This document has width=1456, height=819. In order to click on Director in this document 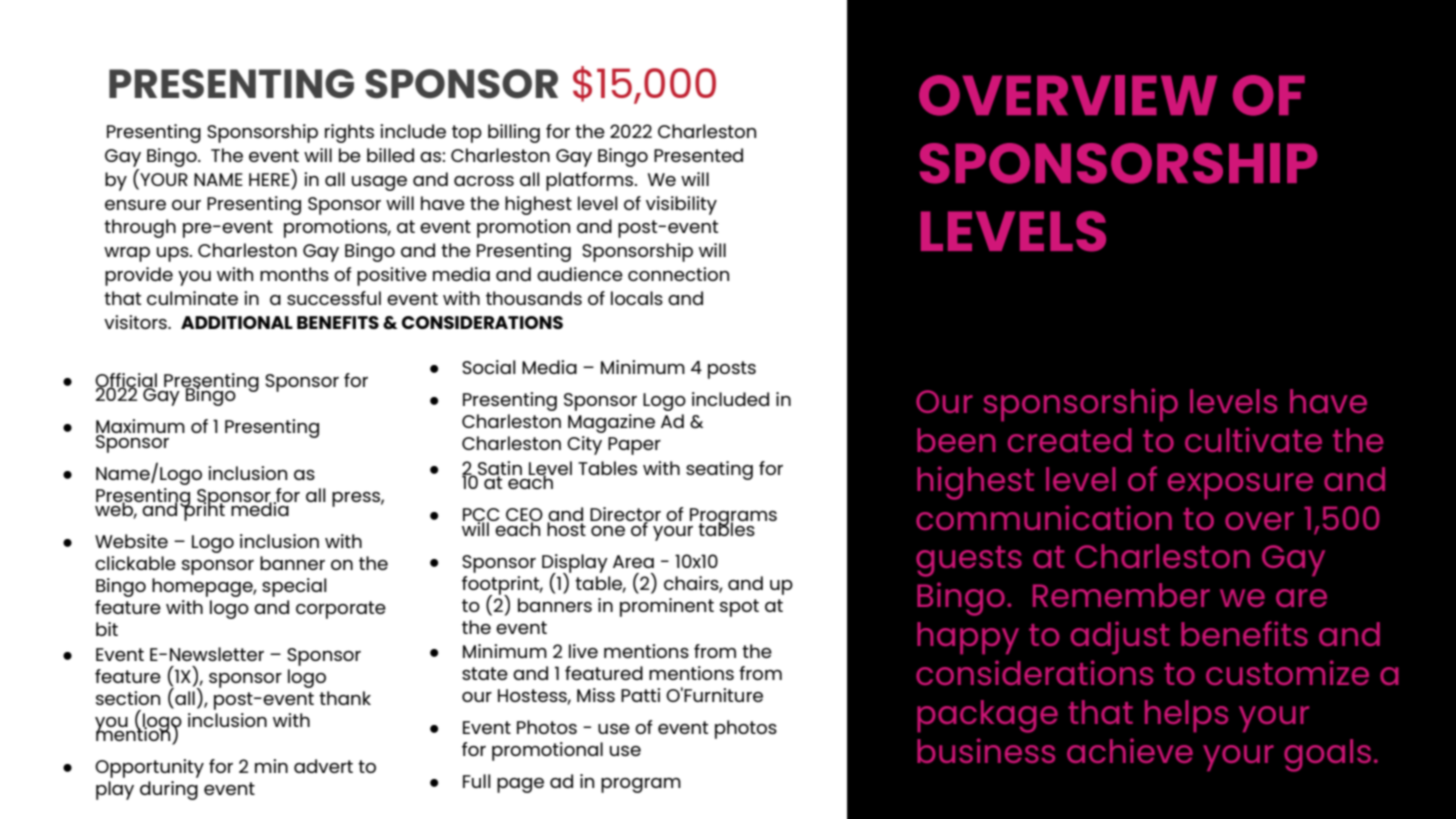, I will do `click(625, 515)`.
